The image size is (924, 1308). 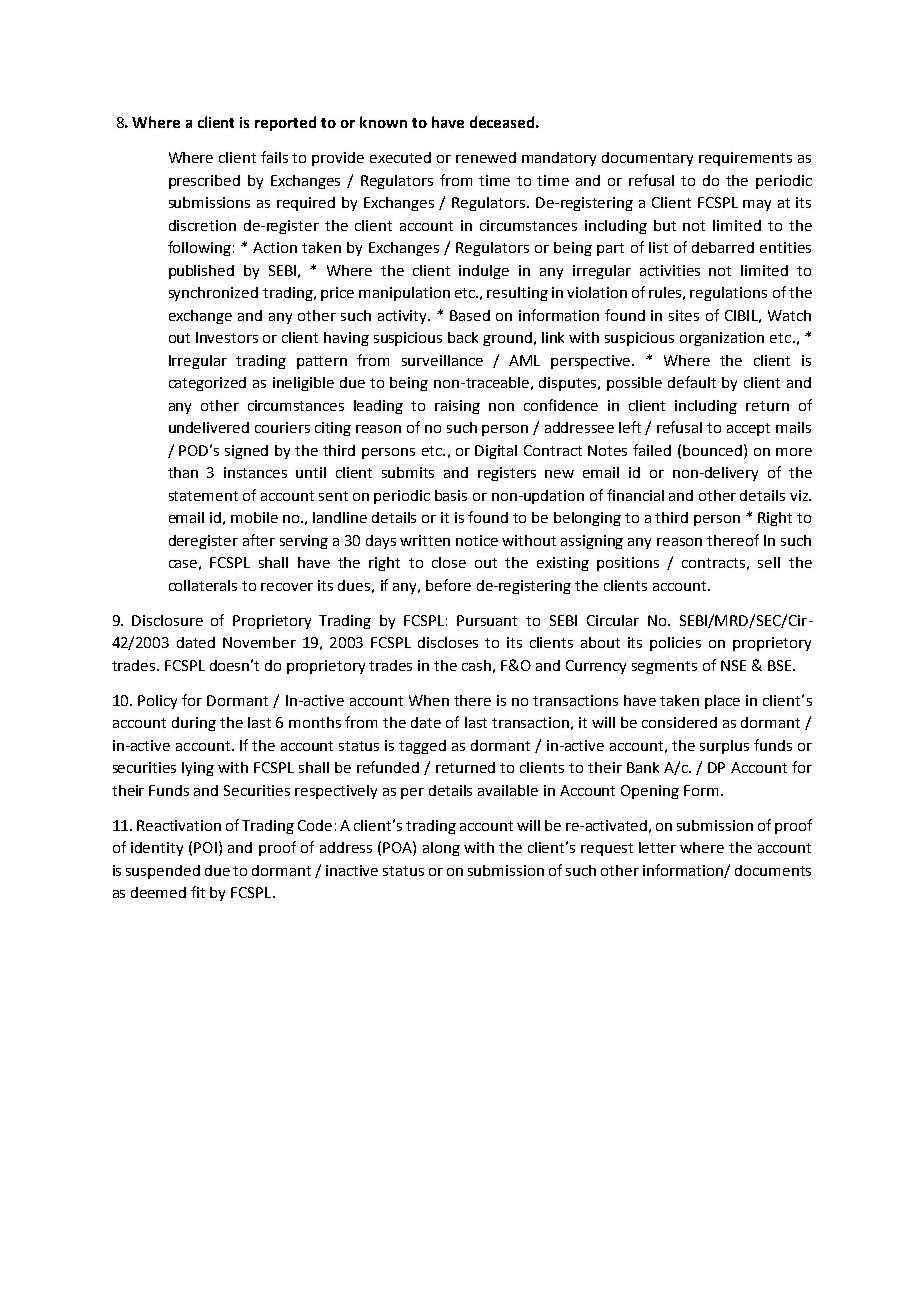 I want to click on Digital, so click(x=496, y=452).
